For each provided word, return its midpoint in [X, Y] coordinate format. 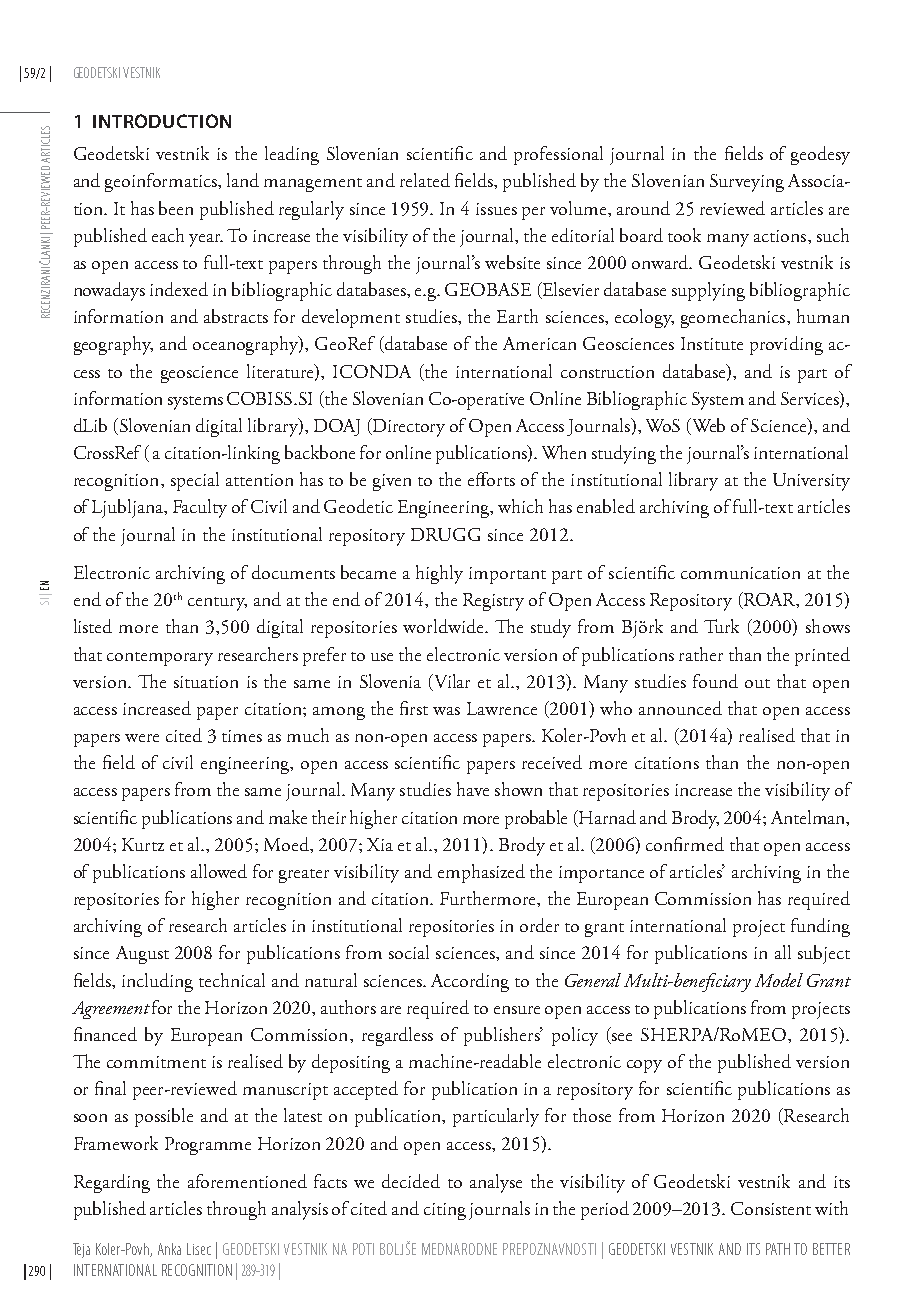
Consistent [771, 1208]
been [176, 208]
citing [445, 1211]
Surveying [747, 183]
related [425, 180]
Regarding [112, 1183]
